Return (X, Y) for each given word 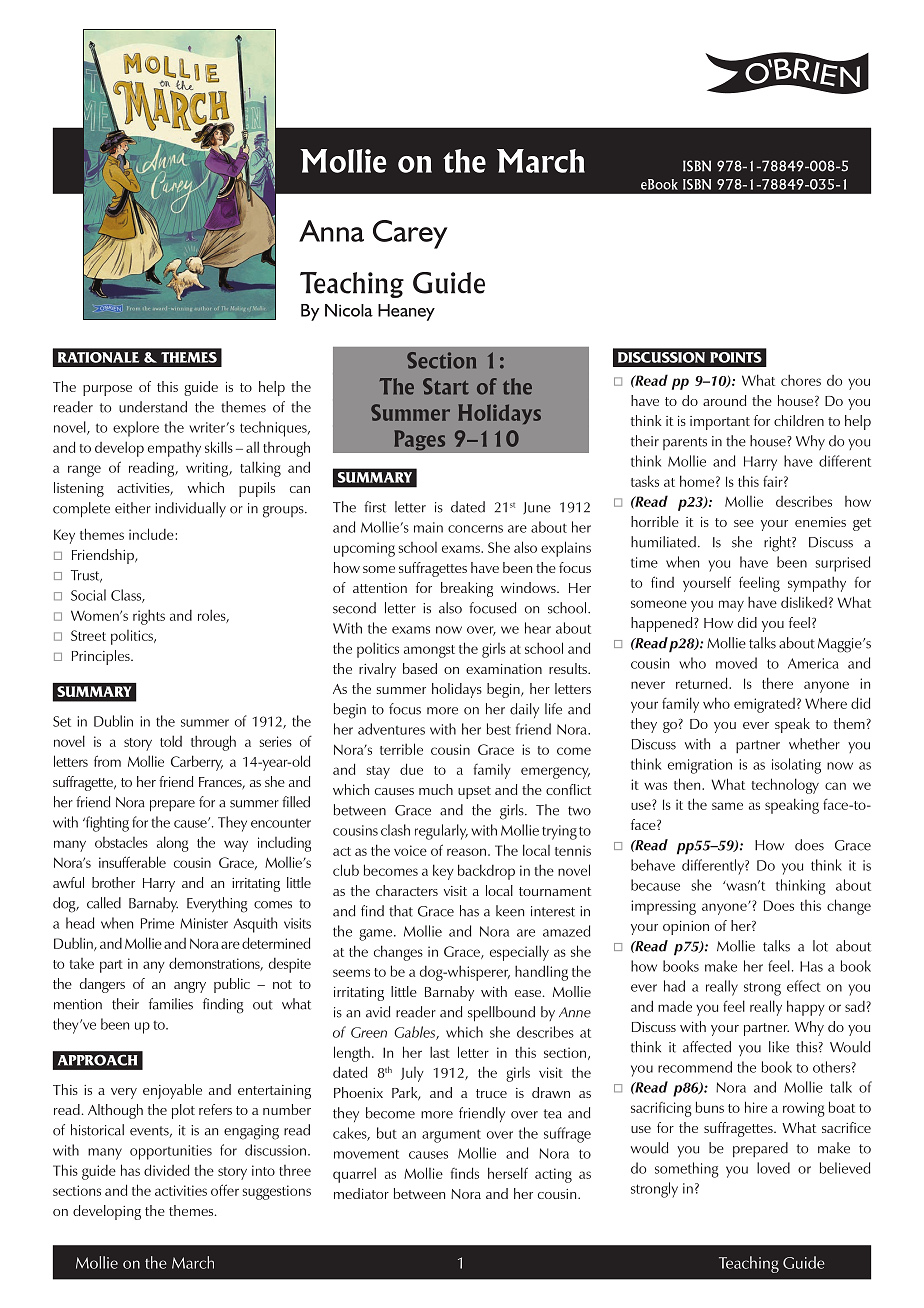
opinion (686, 928)
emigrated (764, 705)
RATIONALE (98, 357)
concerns (475, 529)
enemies (820, 522)
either (133, 508)
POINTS (736, 357)
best (499, 729)
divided (166, 1170)
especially (519, 953)
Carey (410, 234)
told (171, 741)
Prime (157, 923)
